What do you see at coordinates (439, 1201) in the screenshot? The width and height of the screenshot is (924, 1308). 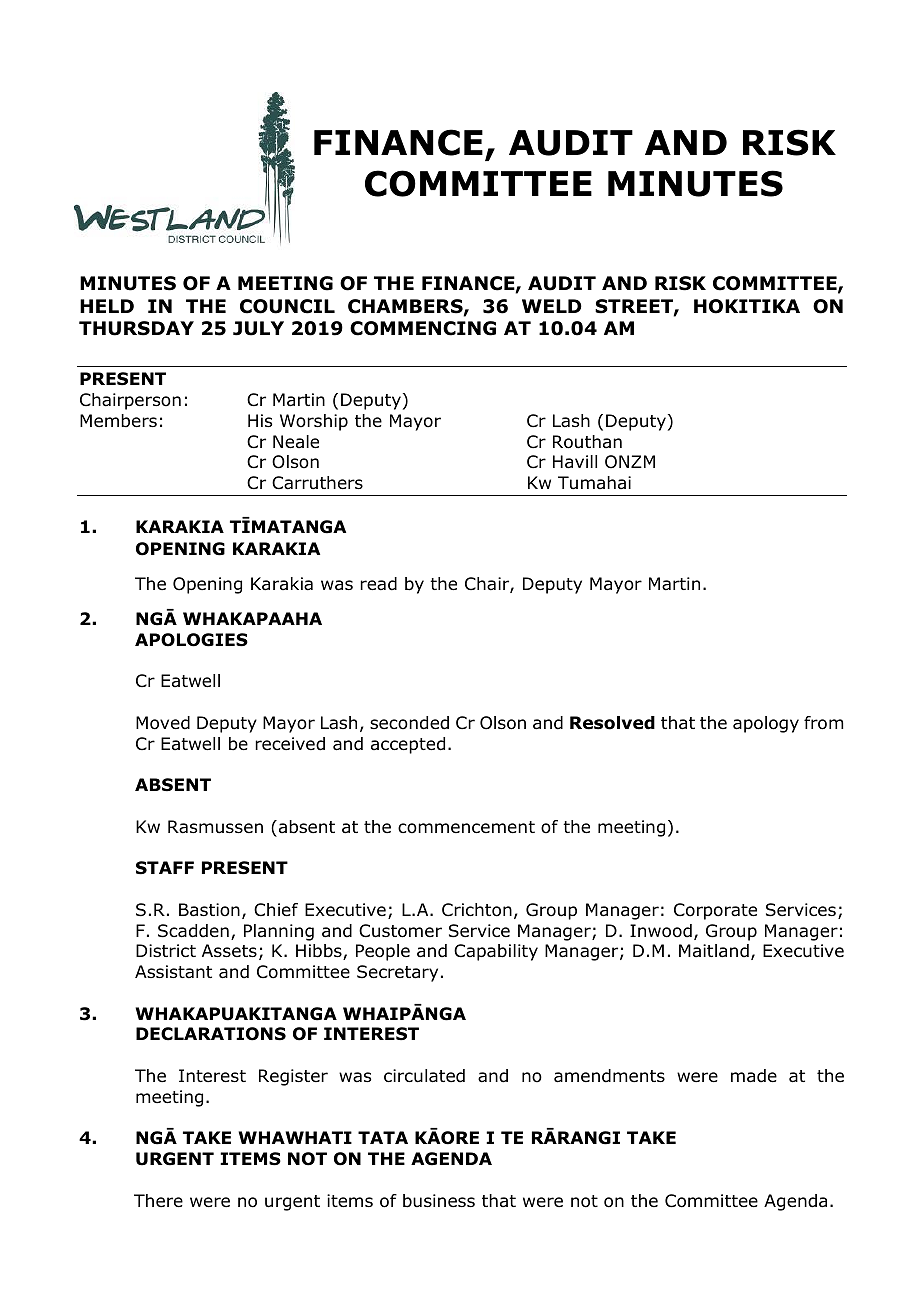 I see `business` at bounding box center [439, 1201].
